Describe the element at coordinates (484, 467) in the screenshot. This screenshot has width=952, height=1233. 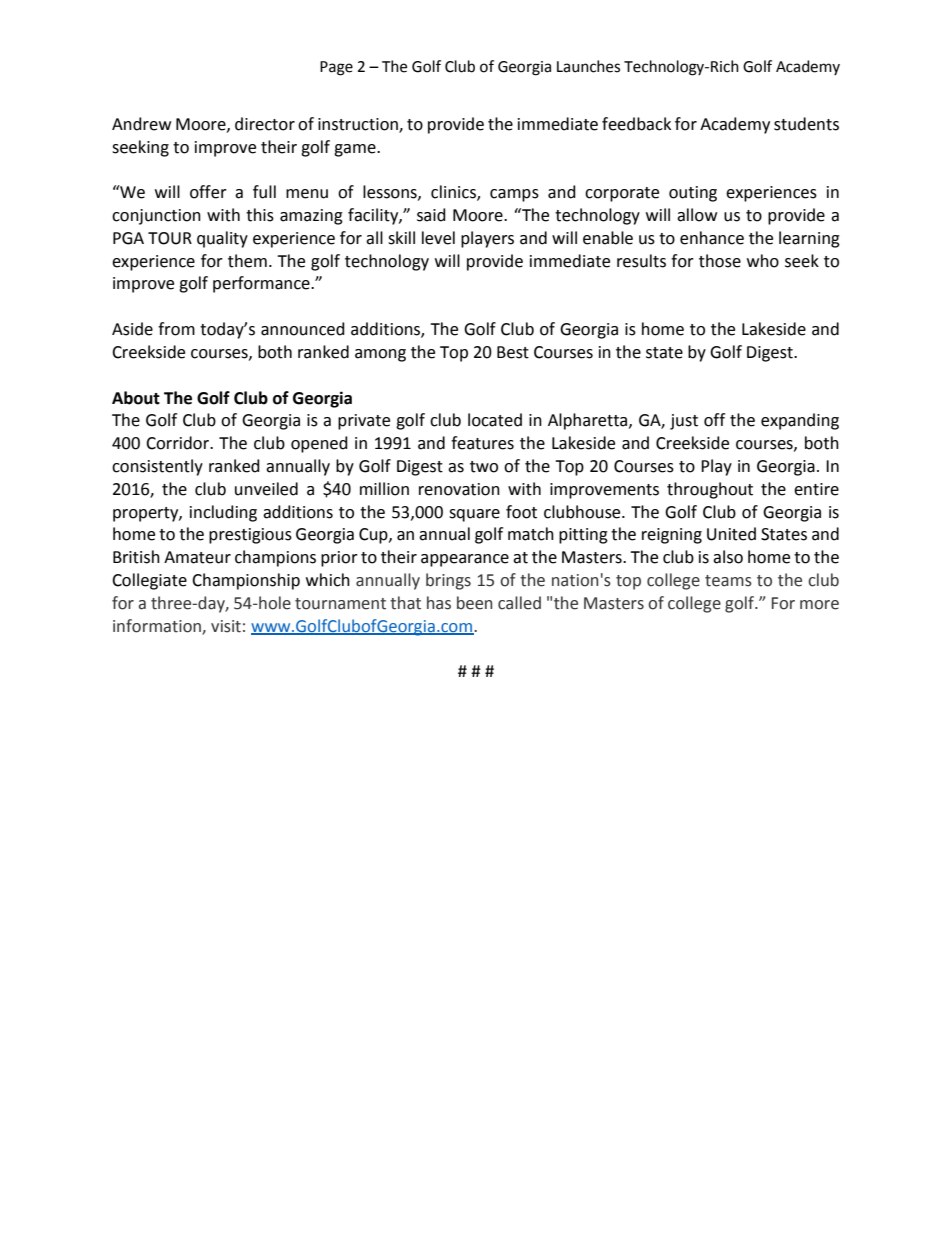
I see `two` at that location.
